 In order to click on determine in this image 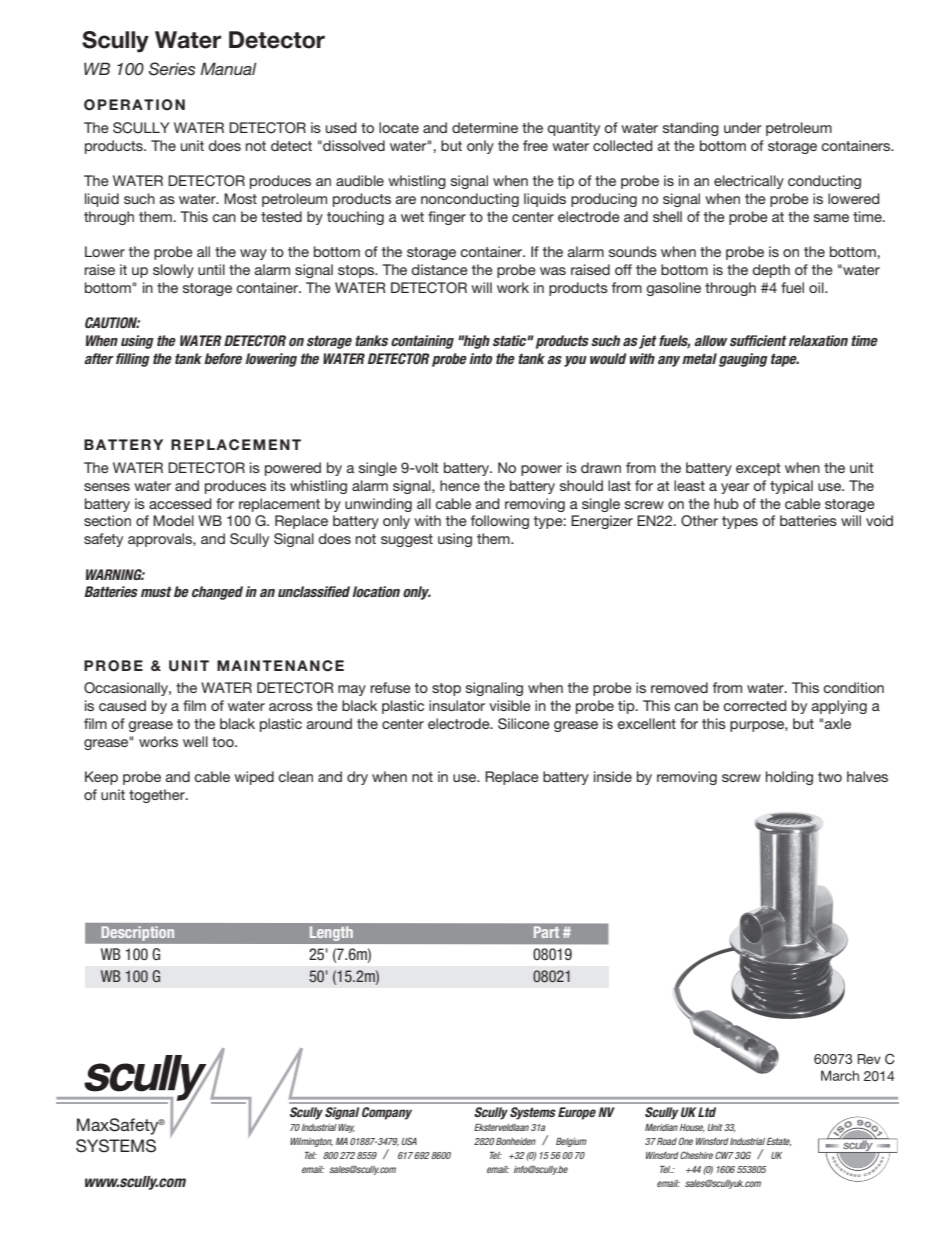, I will do `click(485, 127)`.
